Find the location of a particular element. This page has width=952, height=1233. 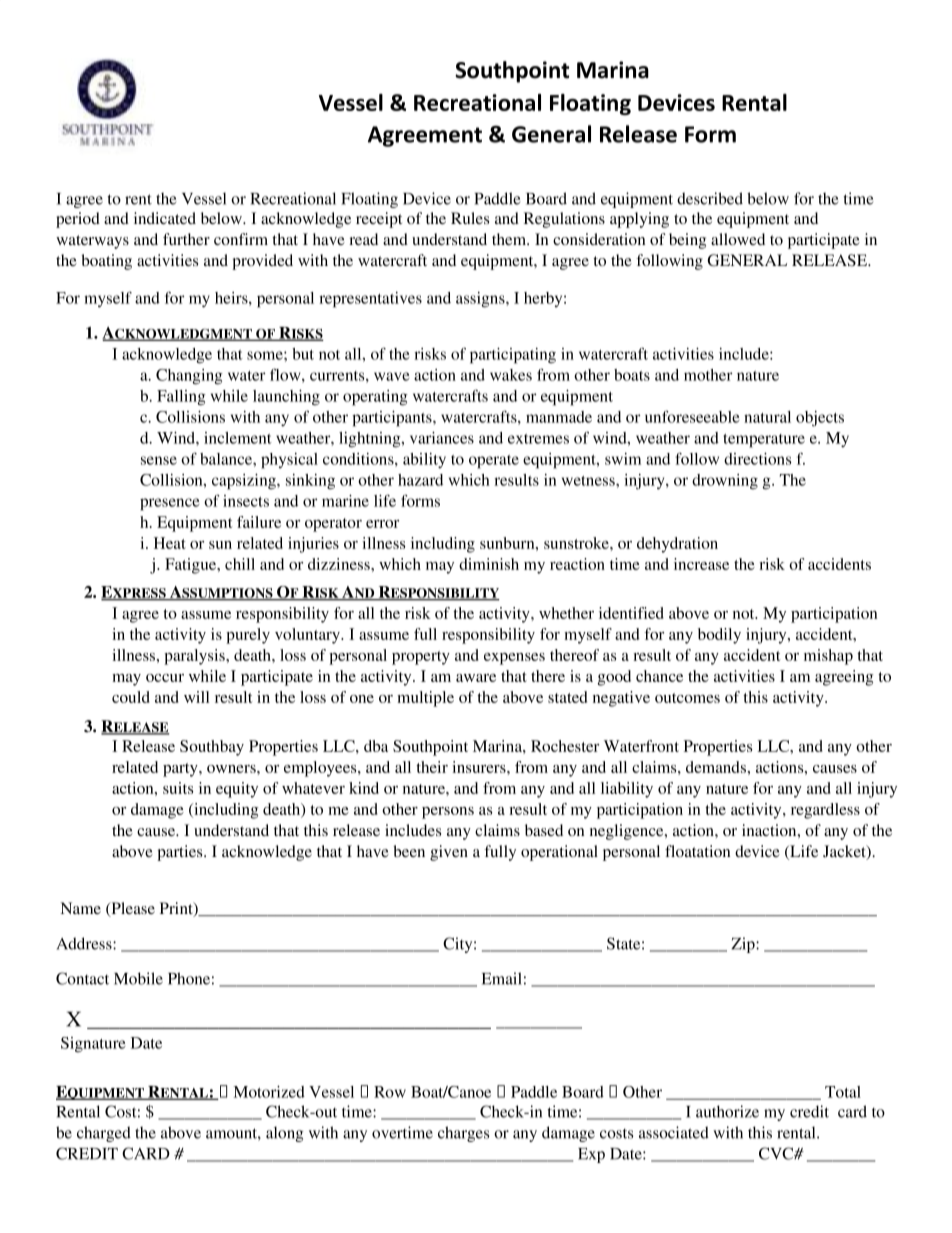

indicated is located at coordinates (165, 218).
